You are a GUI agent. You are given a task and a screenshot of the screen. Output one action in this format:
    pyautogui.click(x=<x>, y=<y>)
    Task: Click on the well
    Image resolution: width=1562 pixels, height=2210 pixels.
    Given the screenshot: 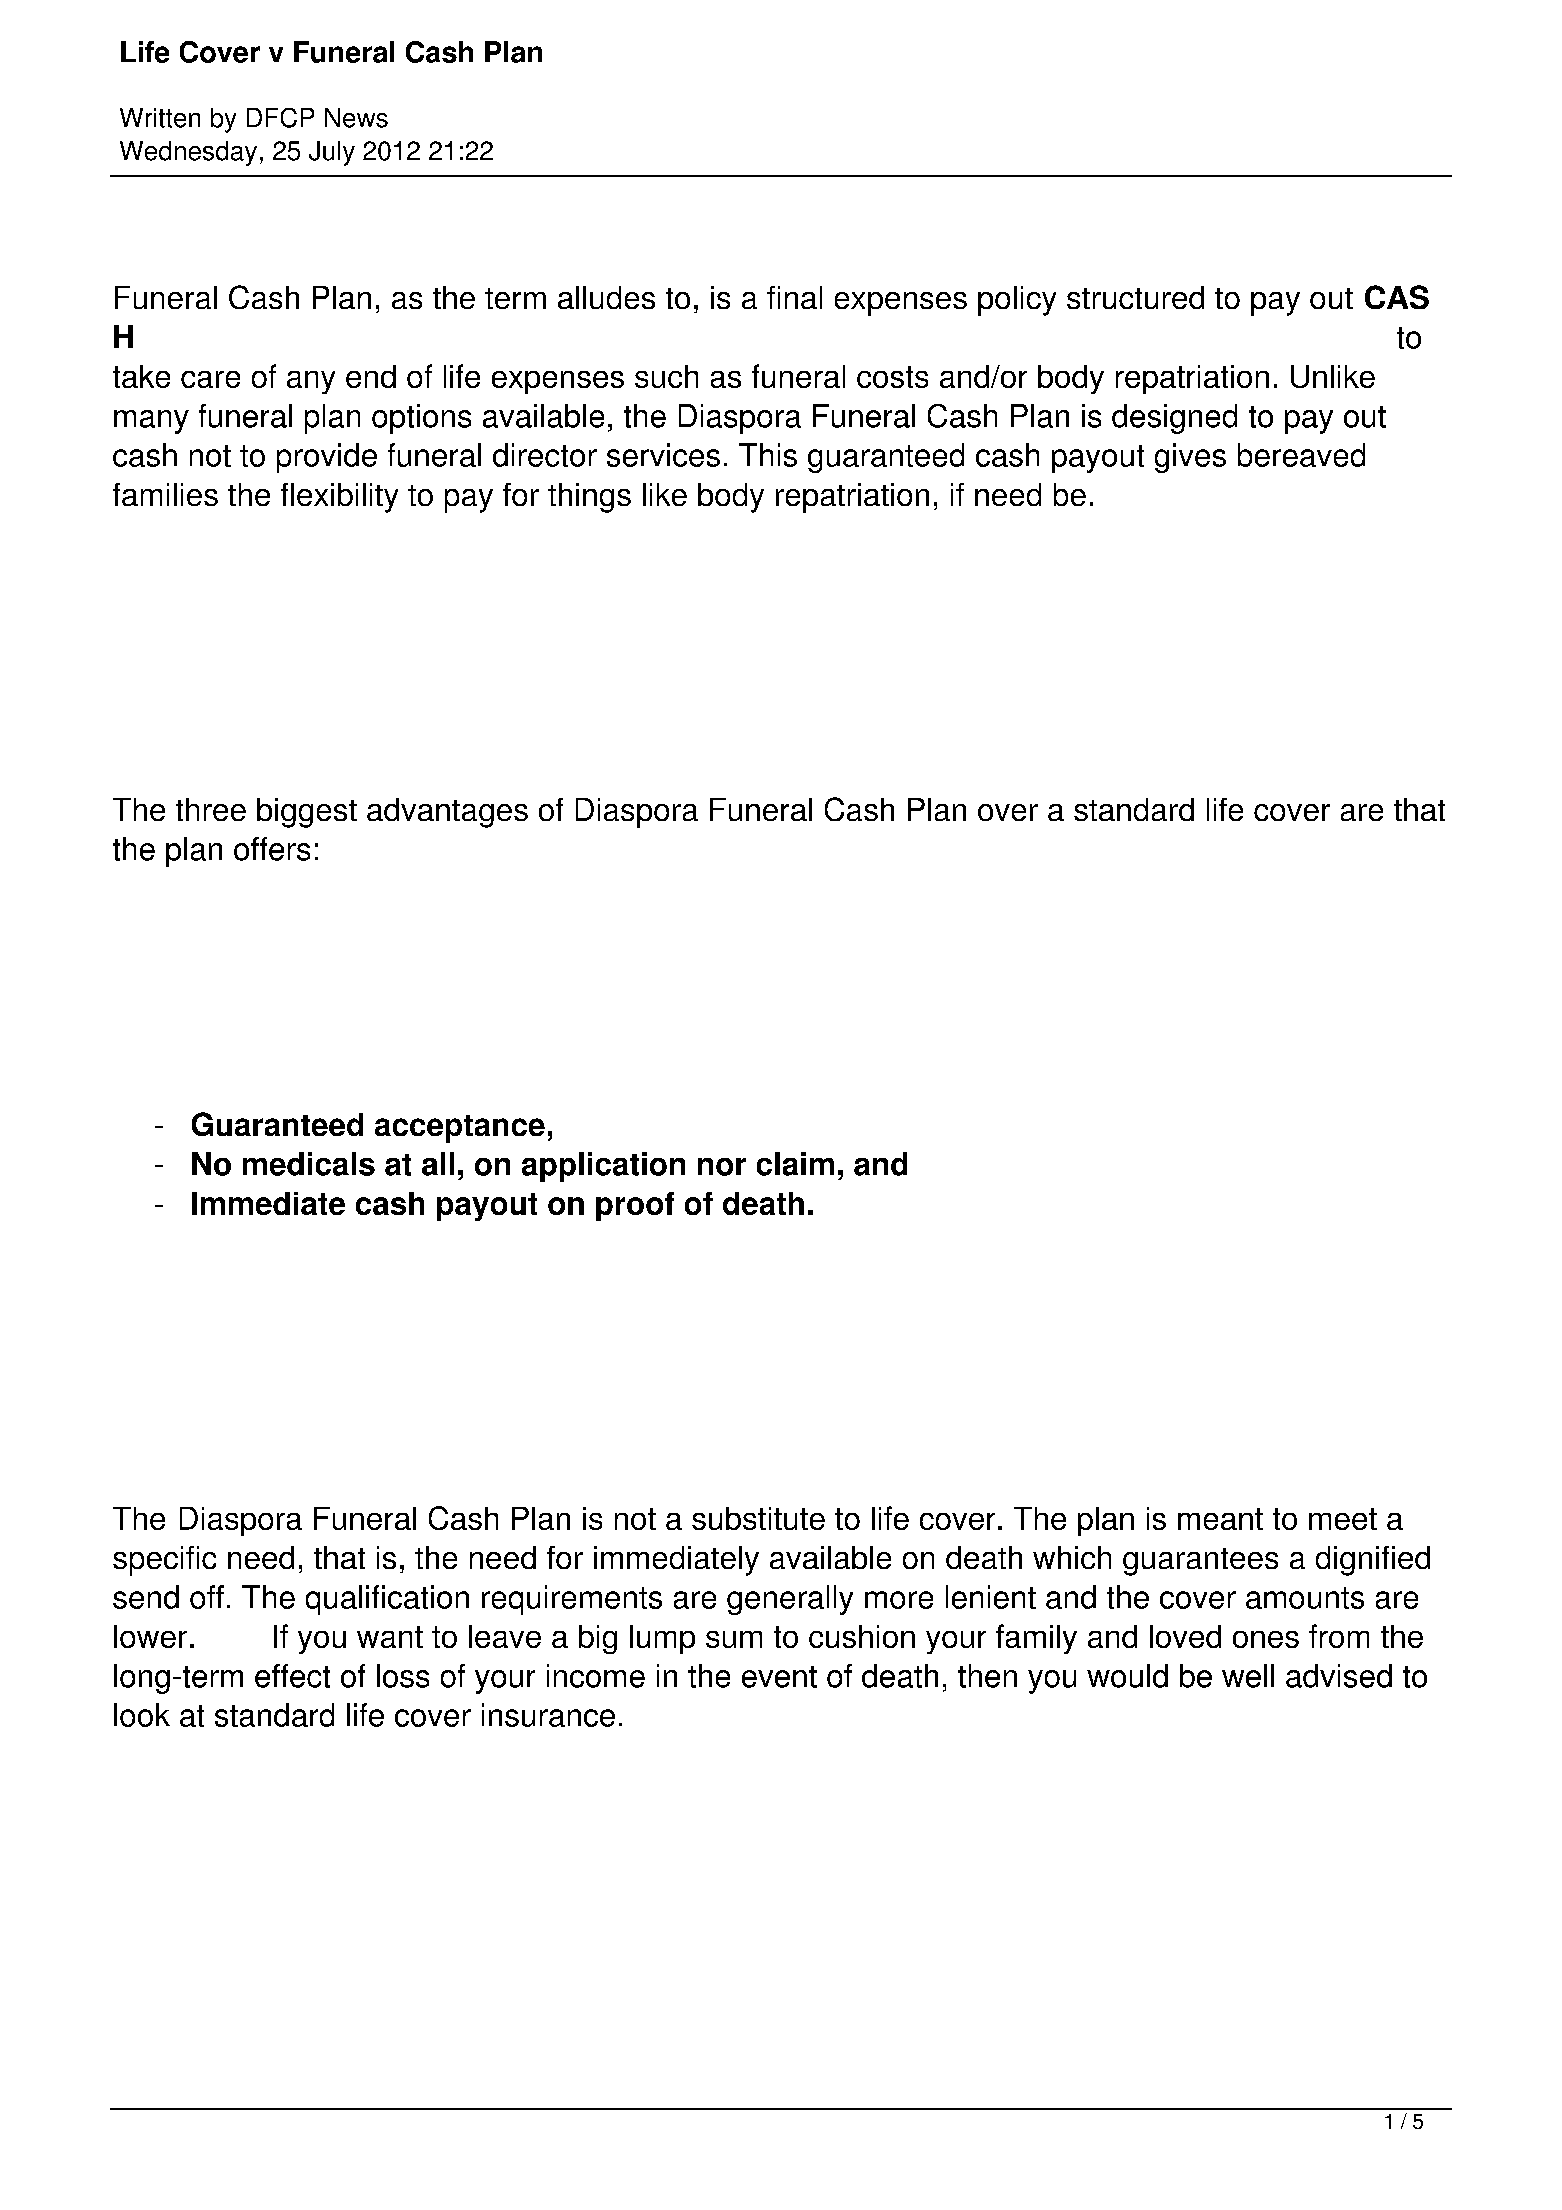 What is the action you would take?
    pyautogui.click(x=1248, y=1676)
